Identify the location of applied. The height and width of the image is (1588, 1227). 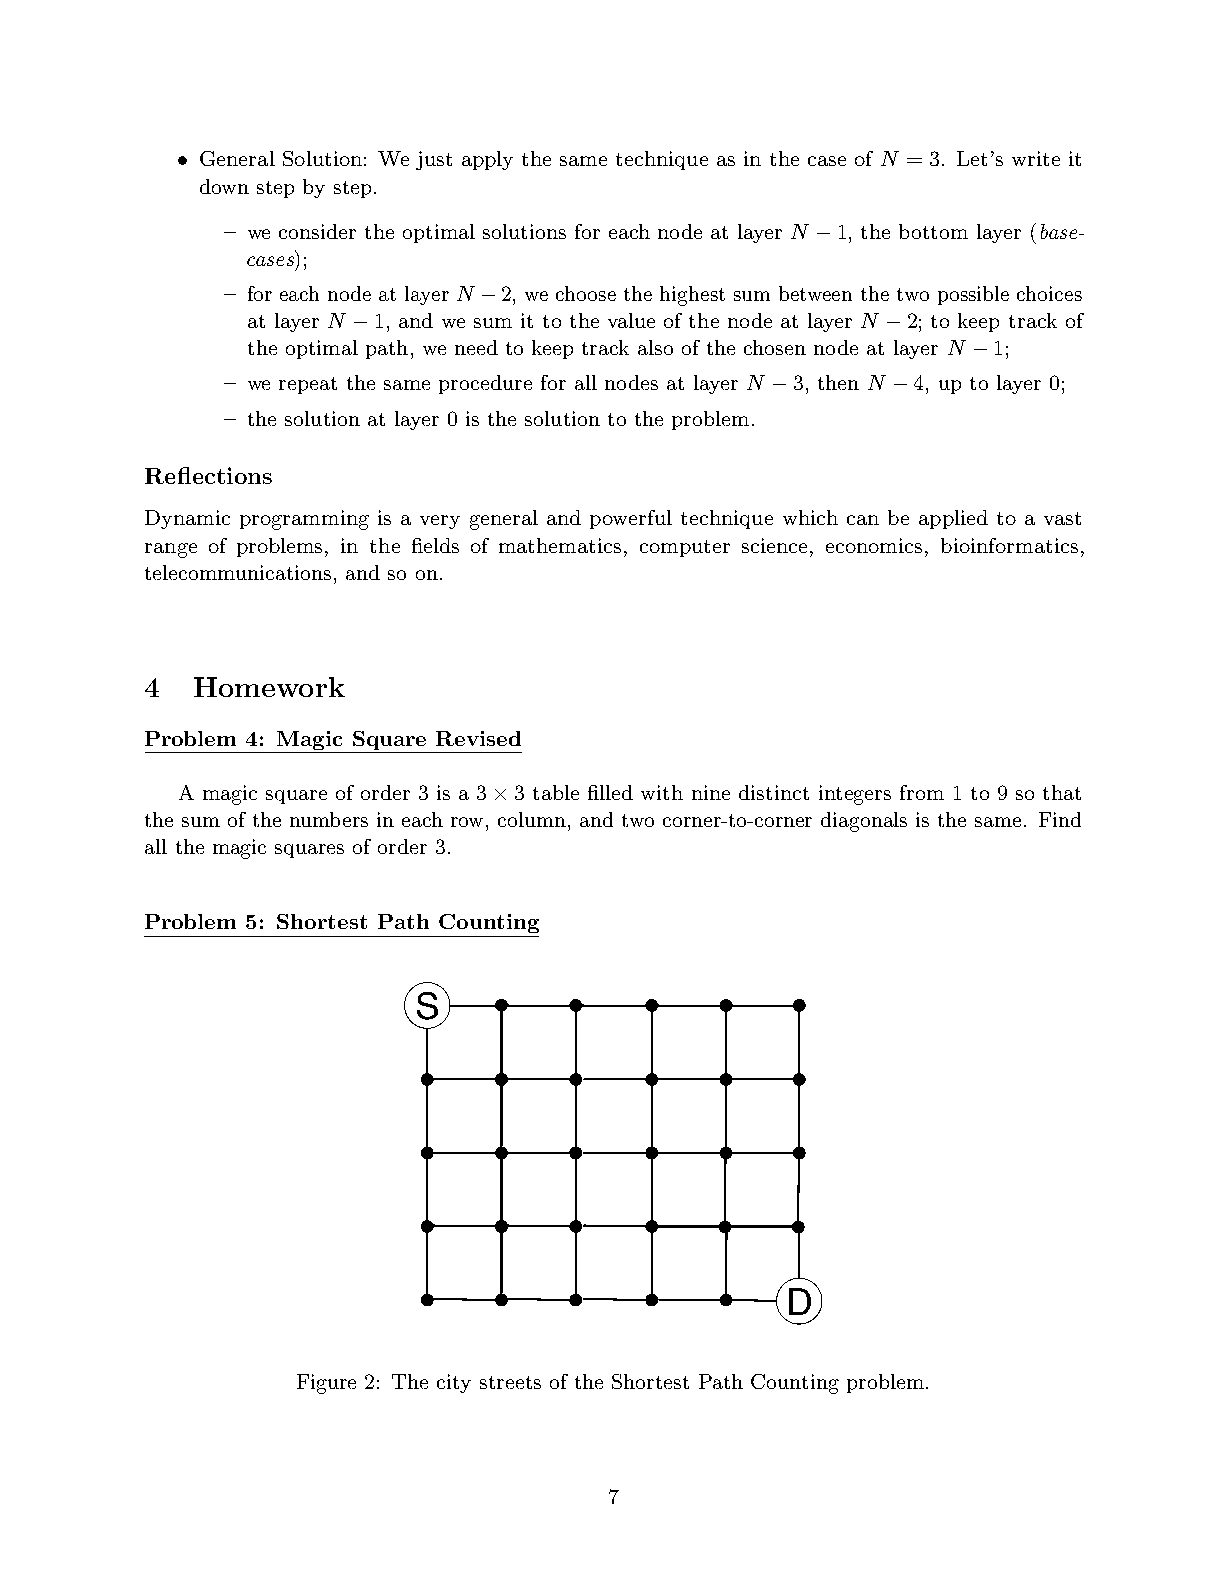
(953, 519).
